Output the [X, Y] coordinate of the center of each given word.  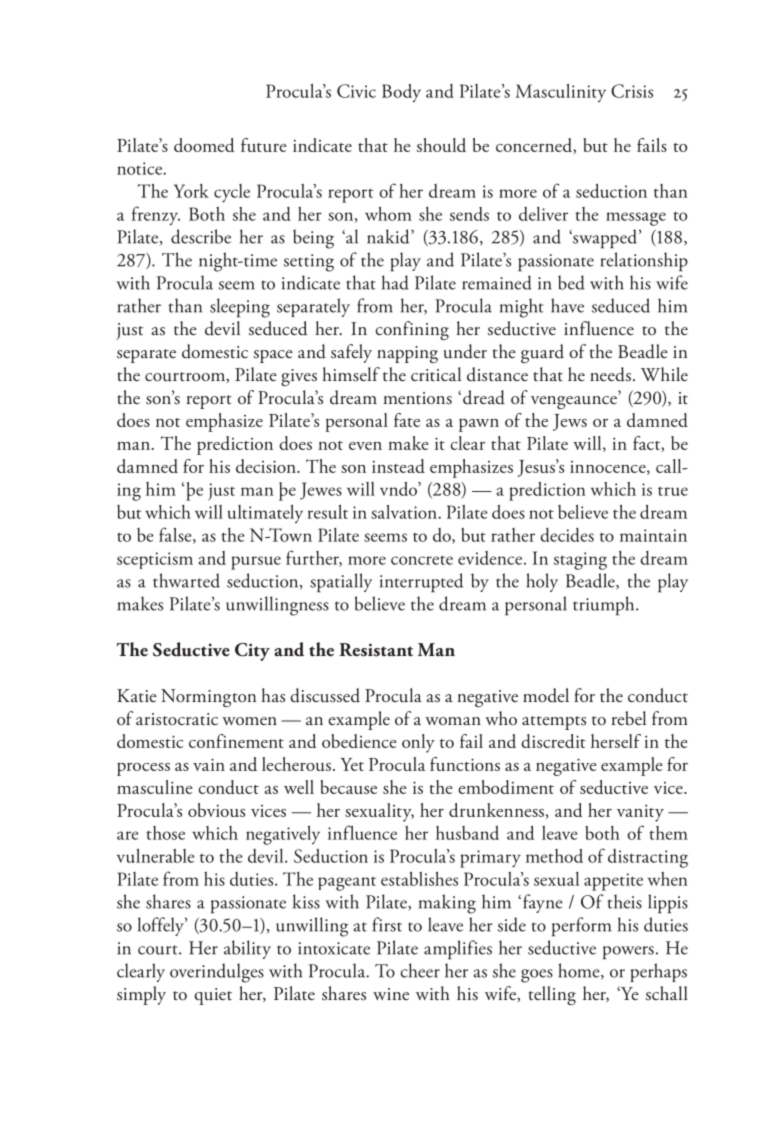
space [273, 356]
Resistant [376, 650]
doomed [204, 145]
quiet [213, 996]
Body [401, 93]
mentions [417, 398]
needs [610, 374]
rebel [629, 718]
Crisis [632, 91]
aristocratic [177, 719]
